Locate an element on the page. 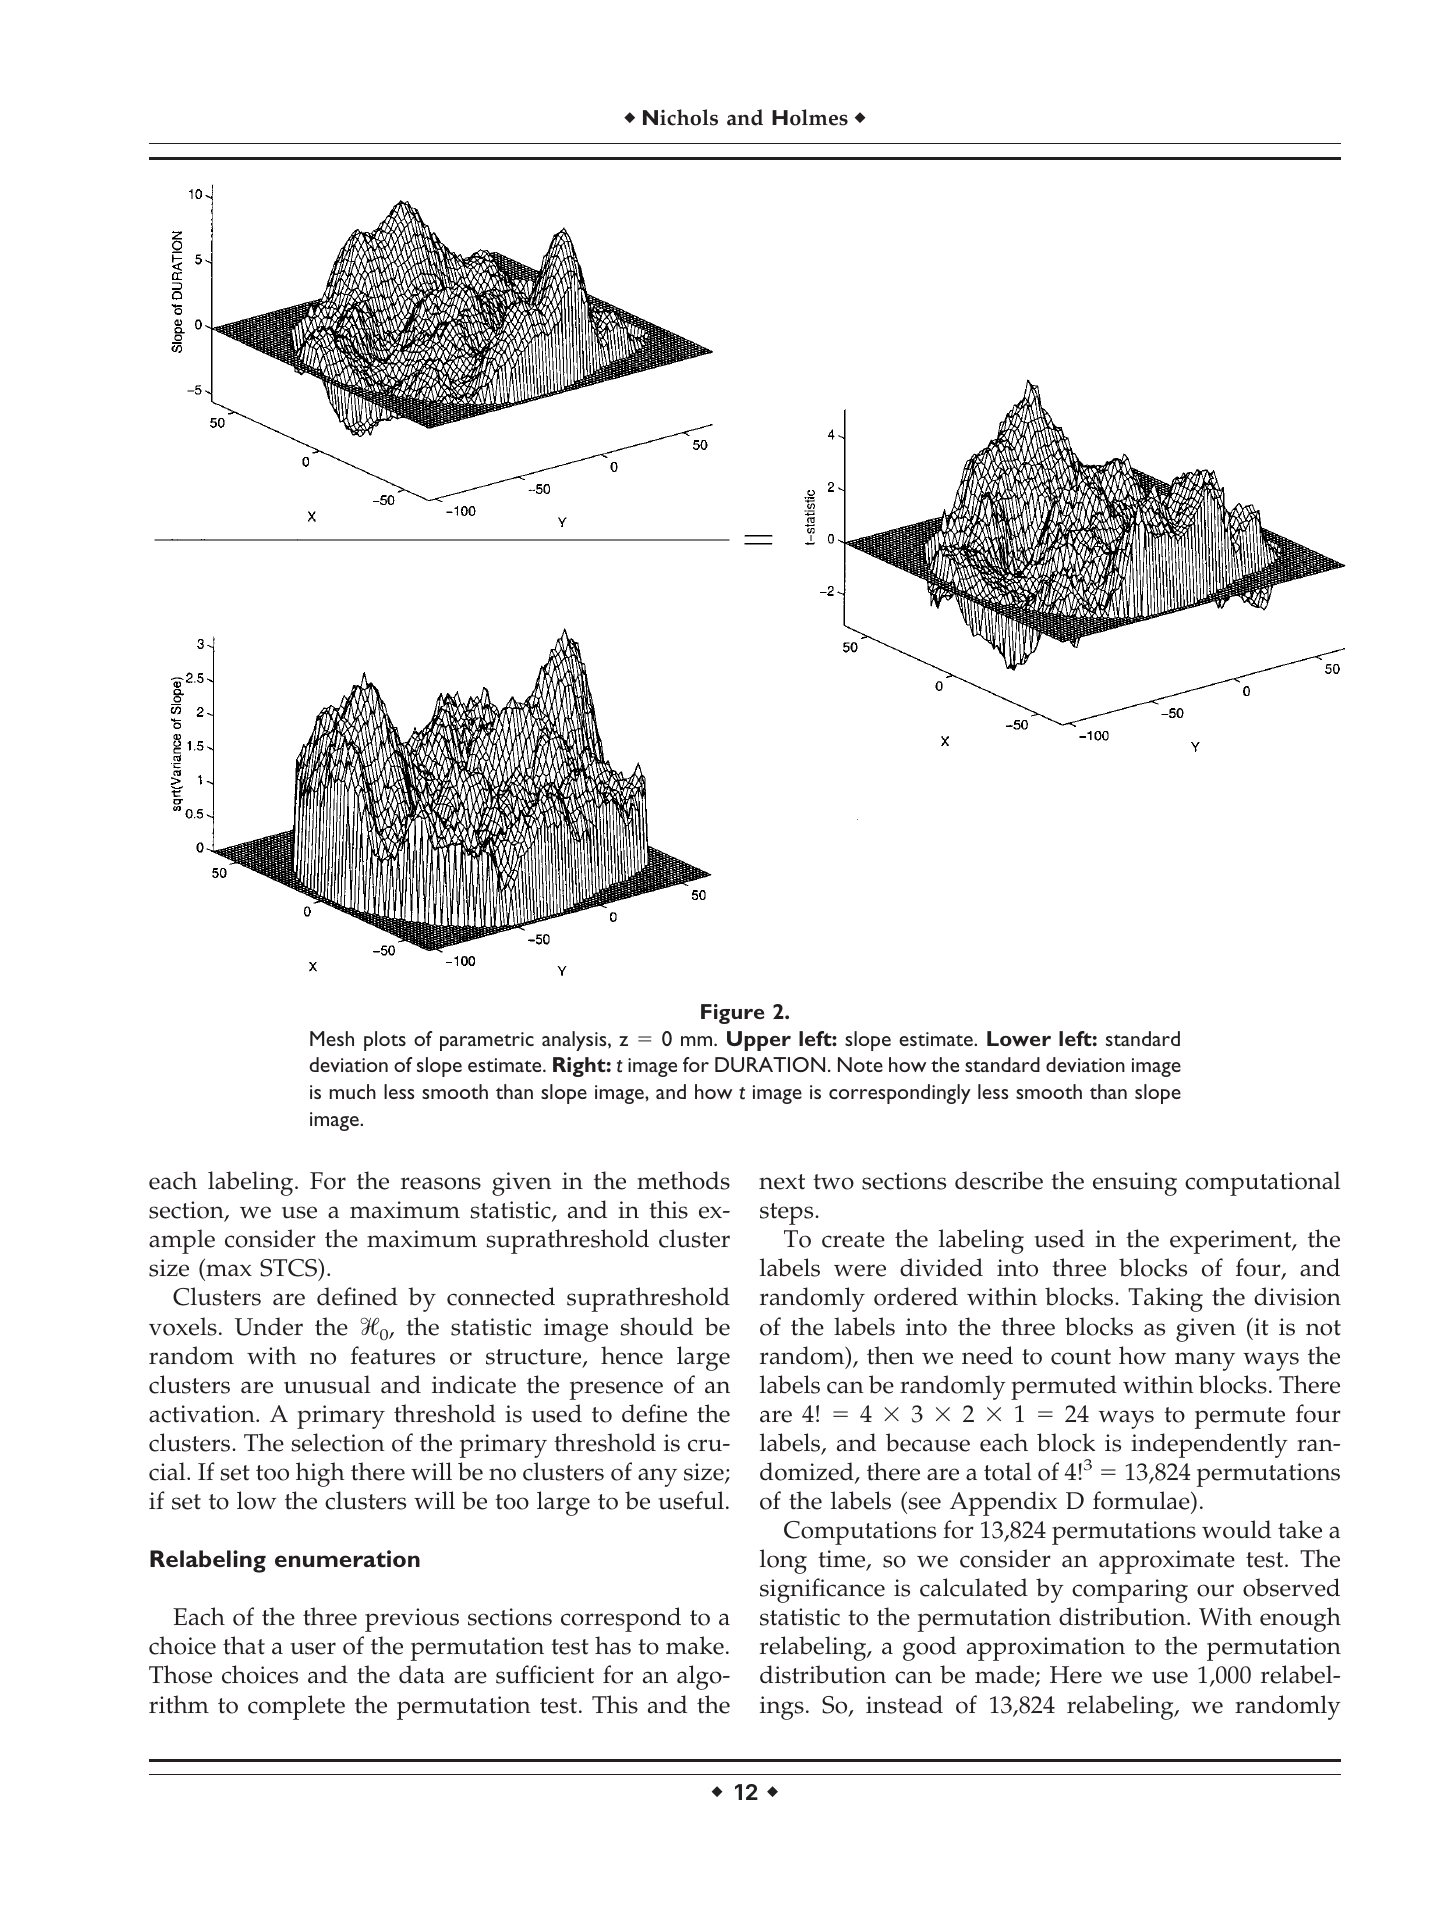 The width and height of the document is (1439, 1919). Mesh is located at coordinates (332, 1038).
